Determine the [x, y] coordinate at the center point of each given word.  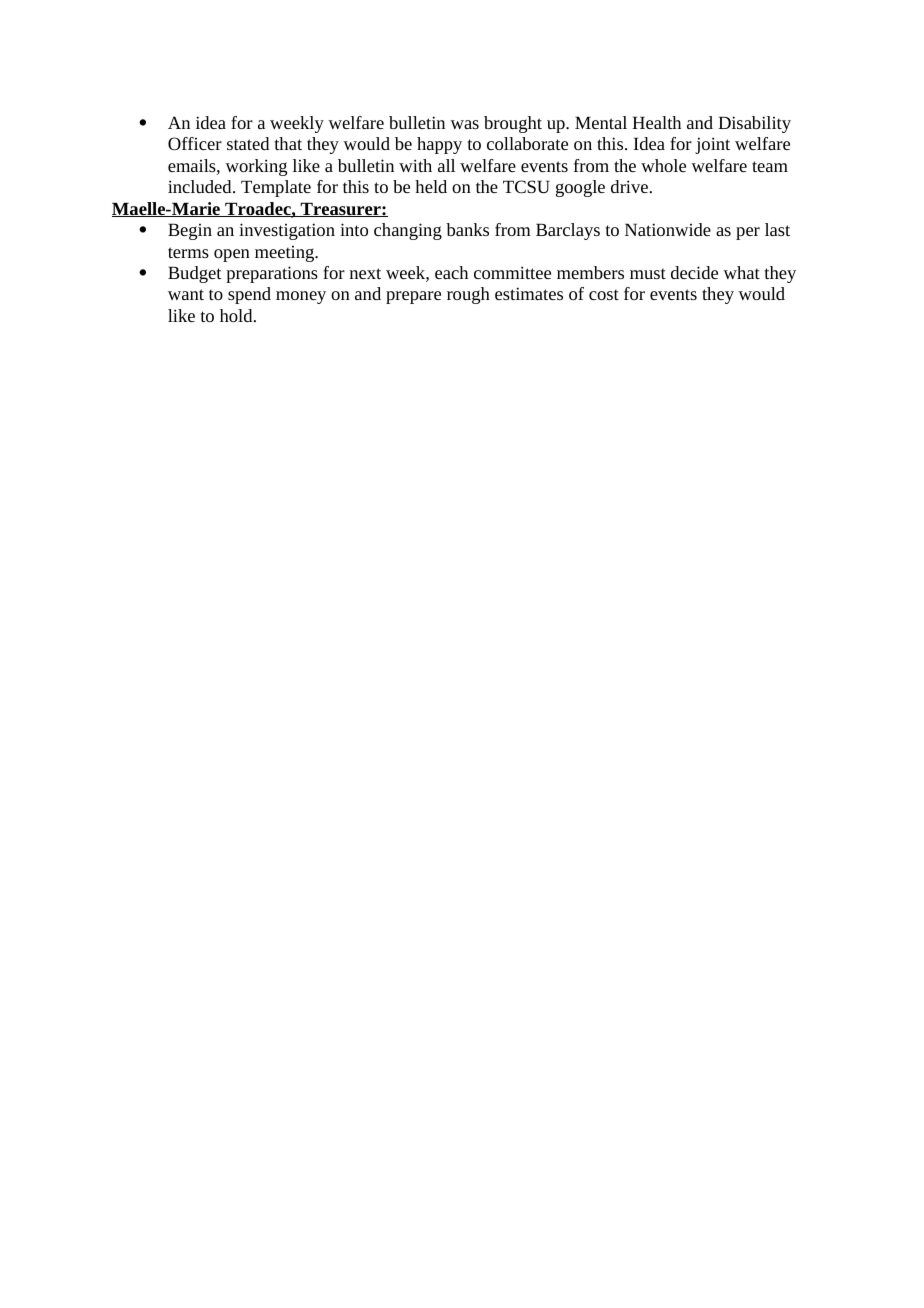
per [748, 233]
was [464, 124]
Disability [754, 124]
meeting [286, 254]
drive [631, 186]
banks [467, 229]
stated [248, 143]
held [431, 186]
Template [276, 188]
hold [237, 315]
